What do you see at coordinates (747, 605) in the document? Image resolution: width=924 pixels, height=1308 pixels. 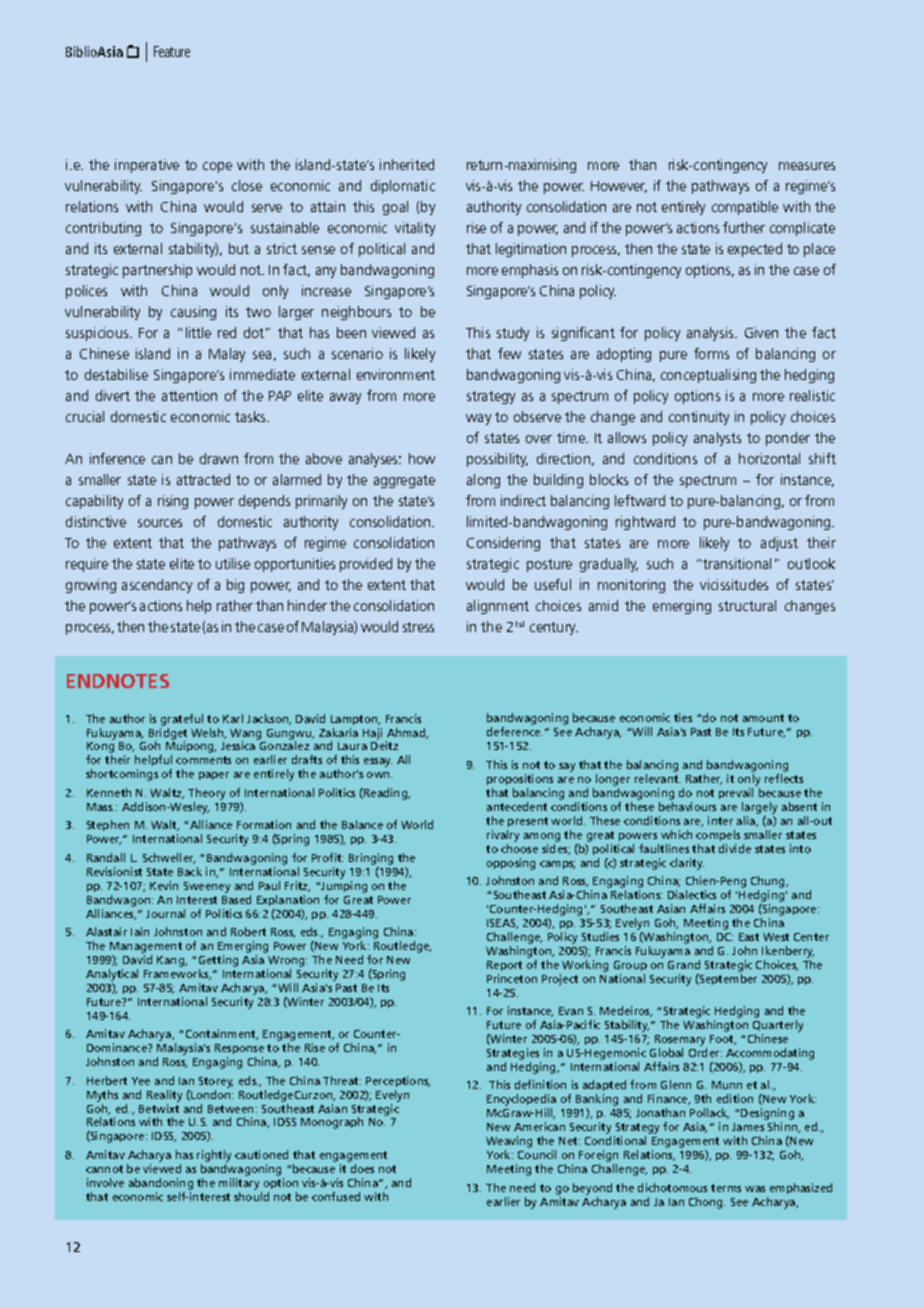 I see `structural` at bounding box center [747, 605].
